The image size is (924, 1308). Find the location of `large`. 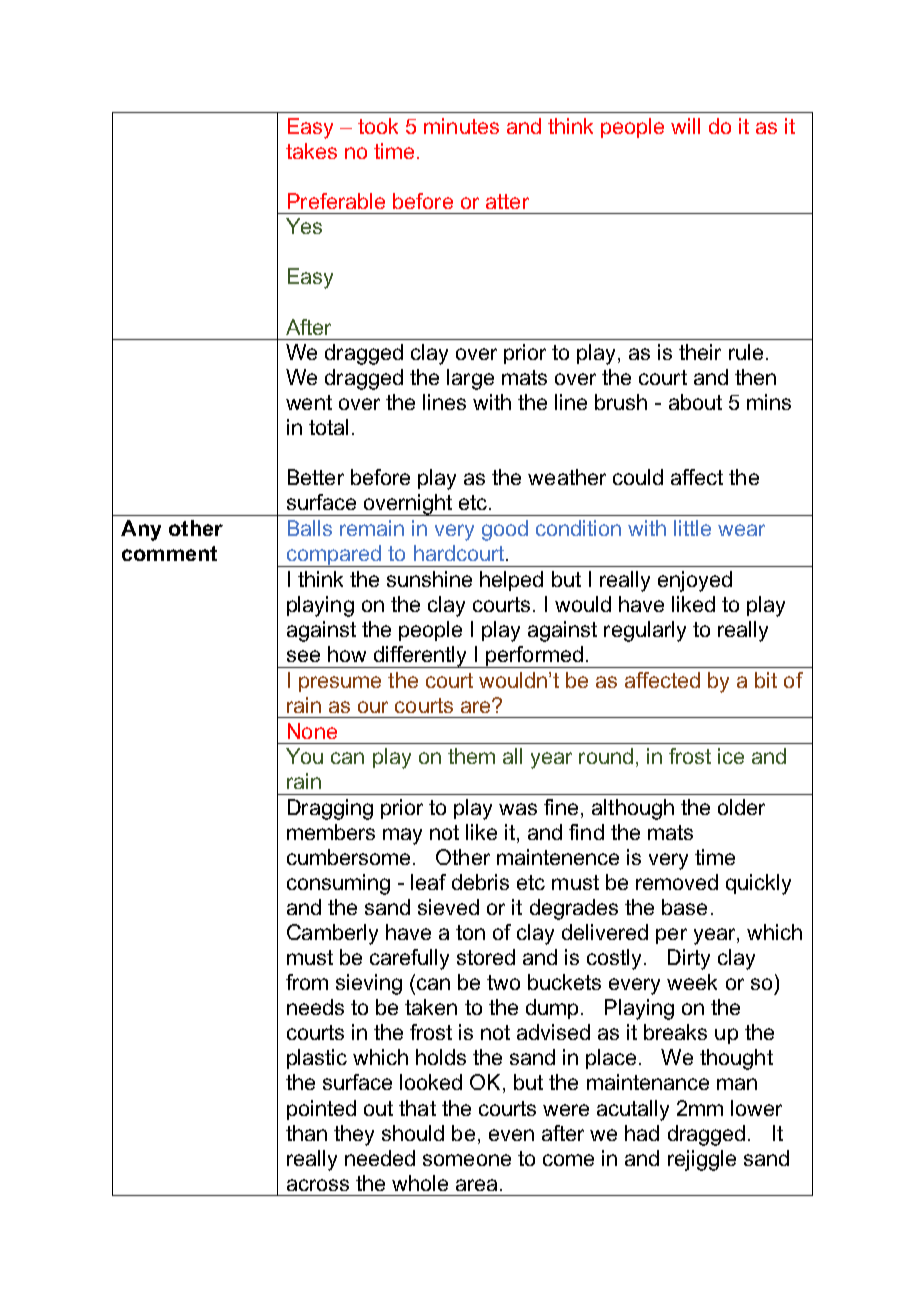

large is located at coordinates (470, 379).
